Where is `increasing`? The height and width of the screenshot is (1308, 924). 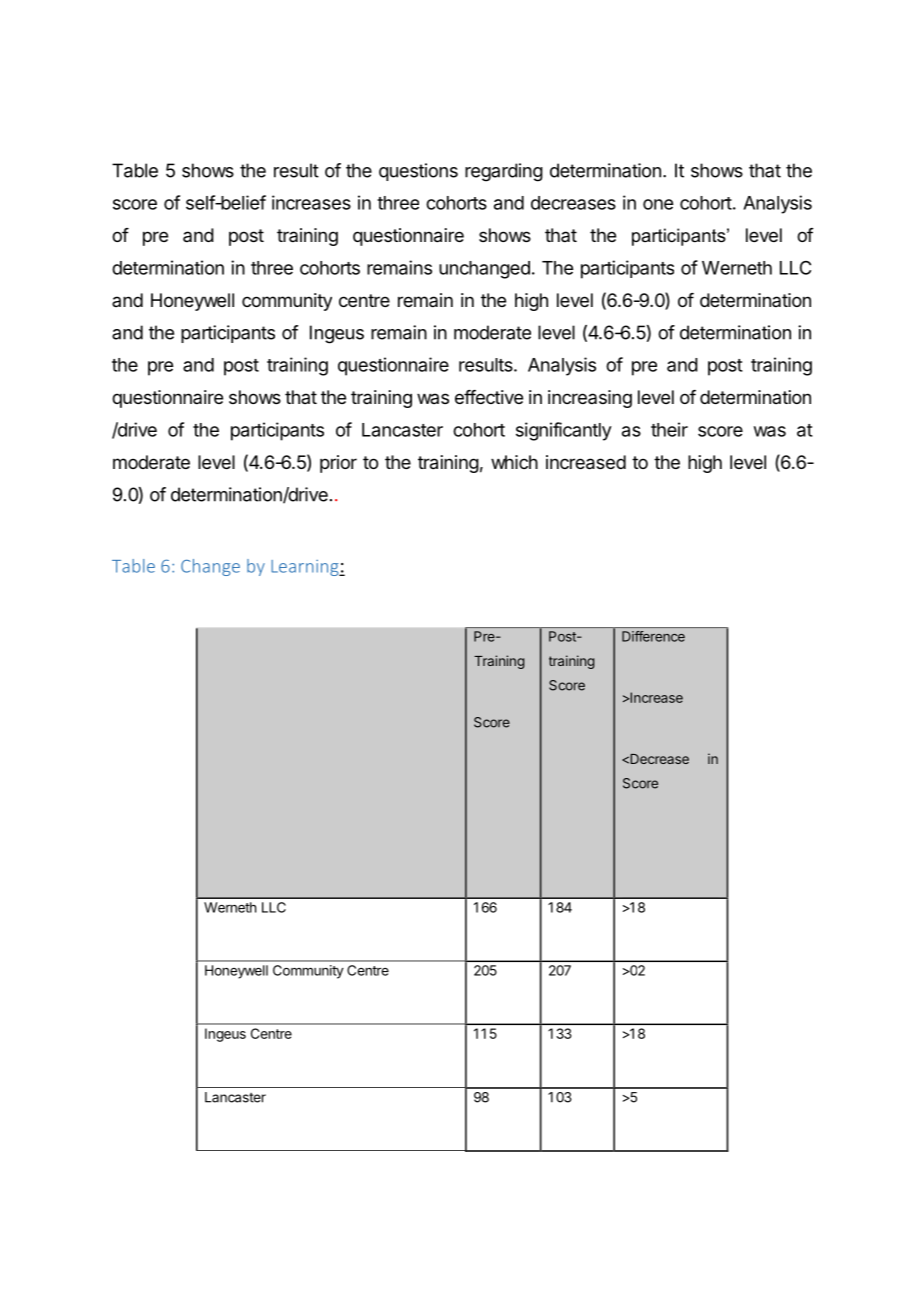
increasing is located at coordinates (590, 399).
